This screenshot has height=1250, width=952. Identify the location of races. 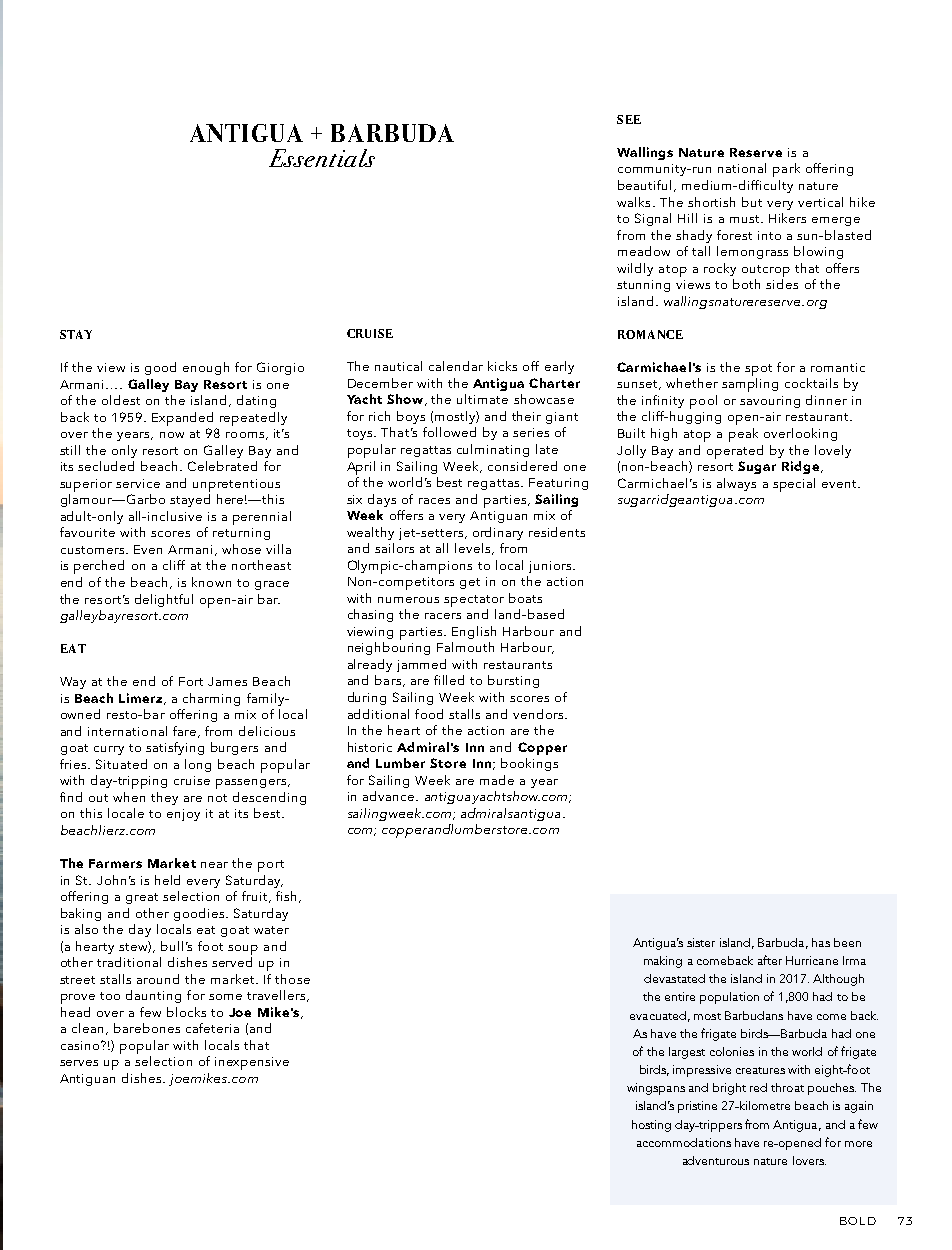
(434, 501).
